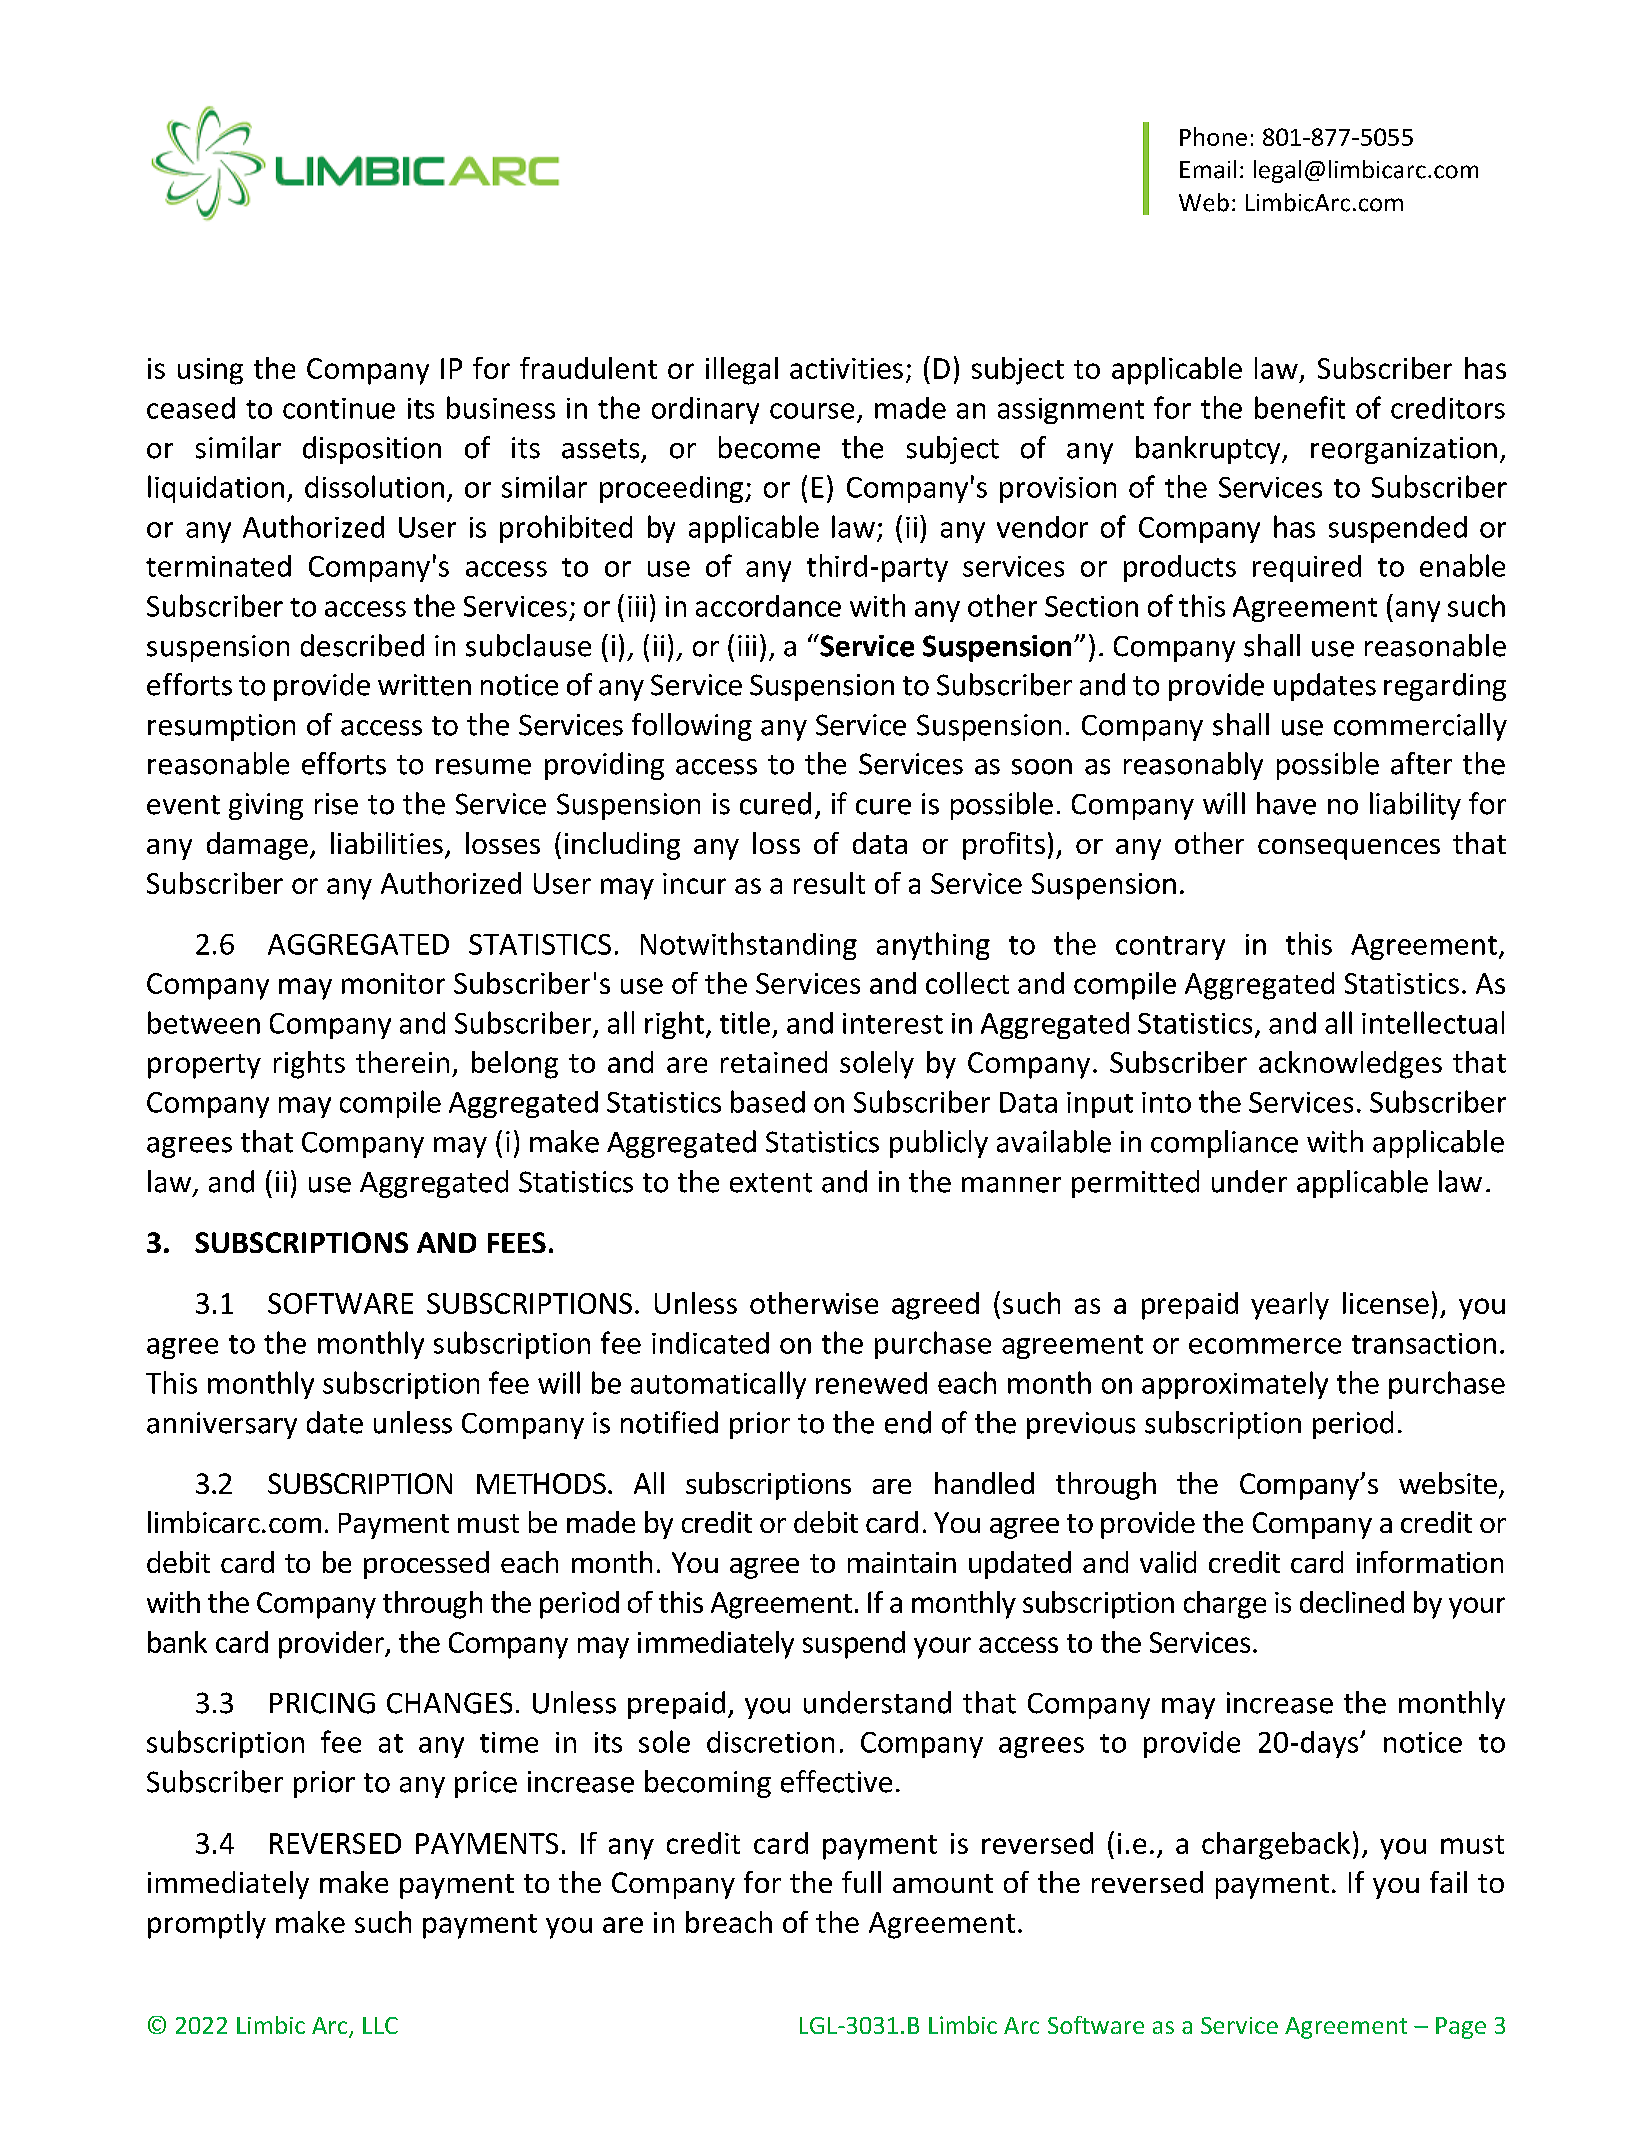  What do you see at coordinates (846, 368) in the image?
I see `activities` at bounding box center [846, 368].
